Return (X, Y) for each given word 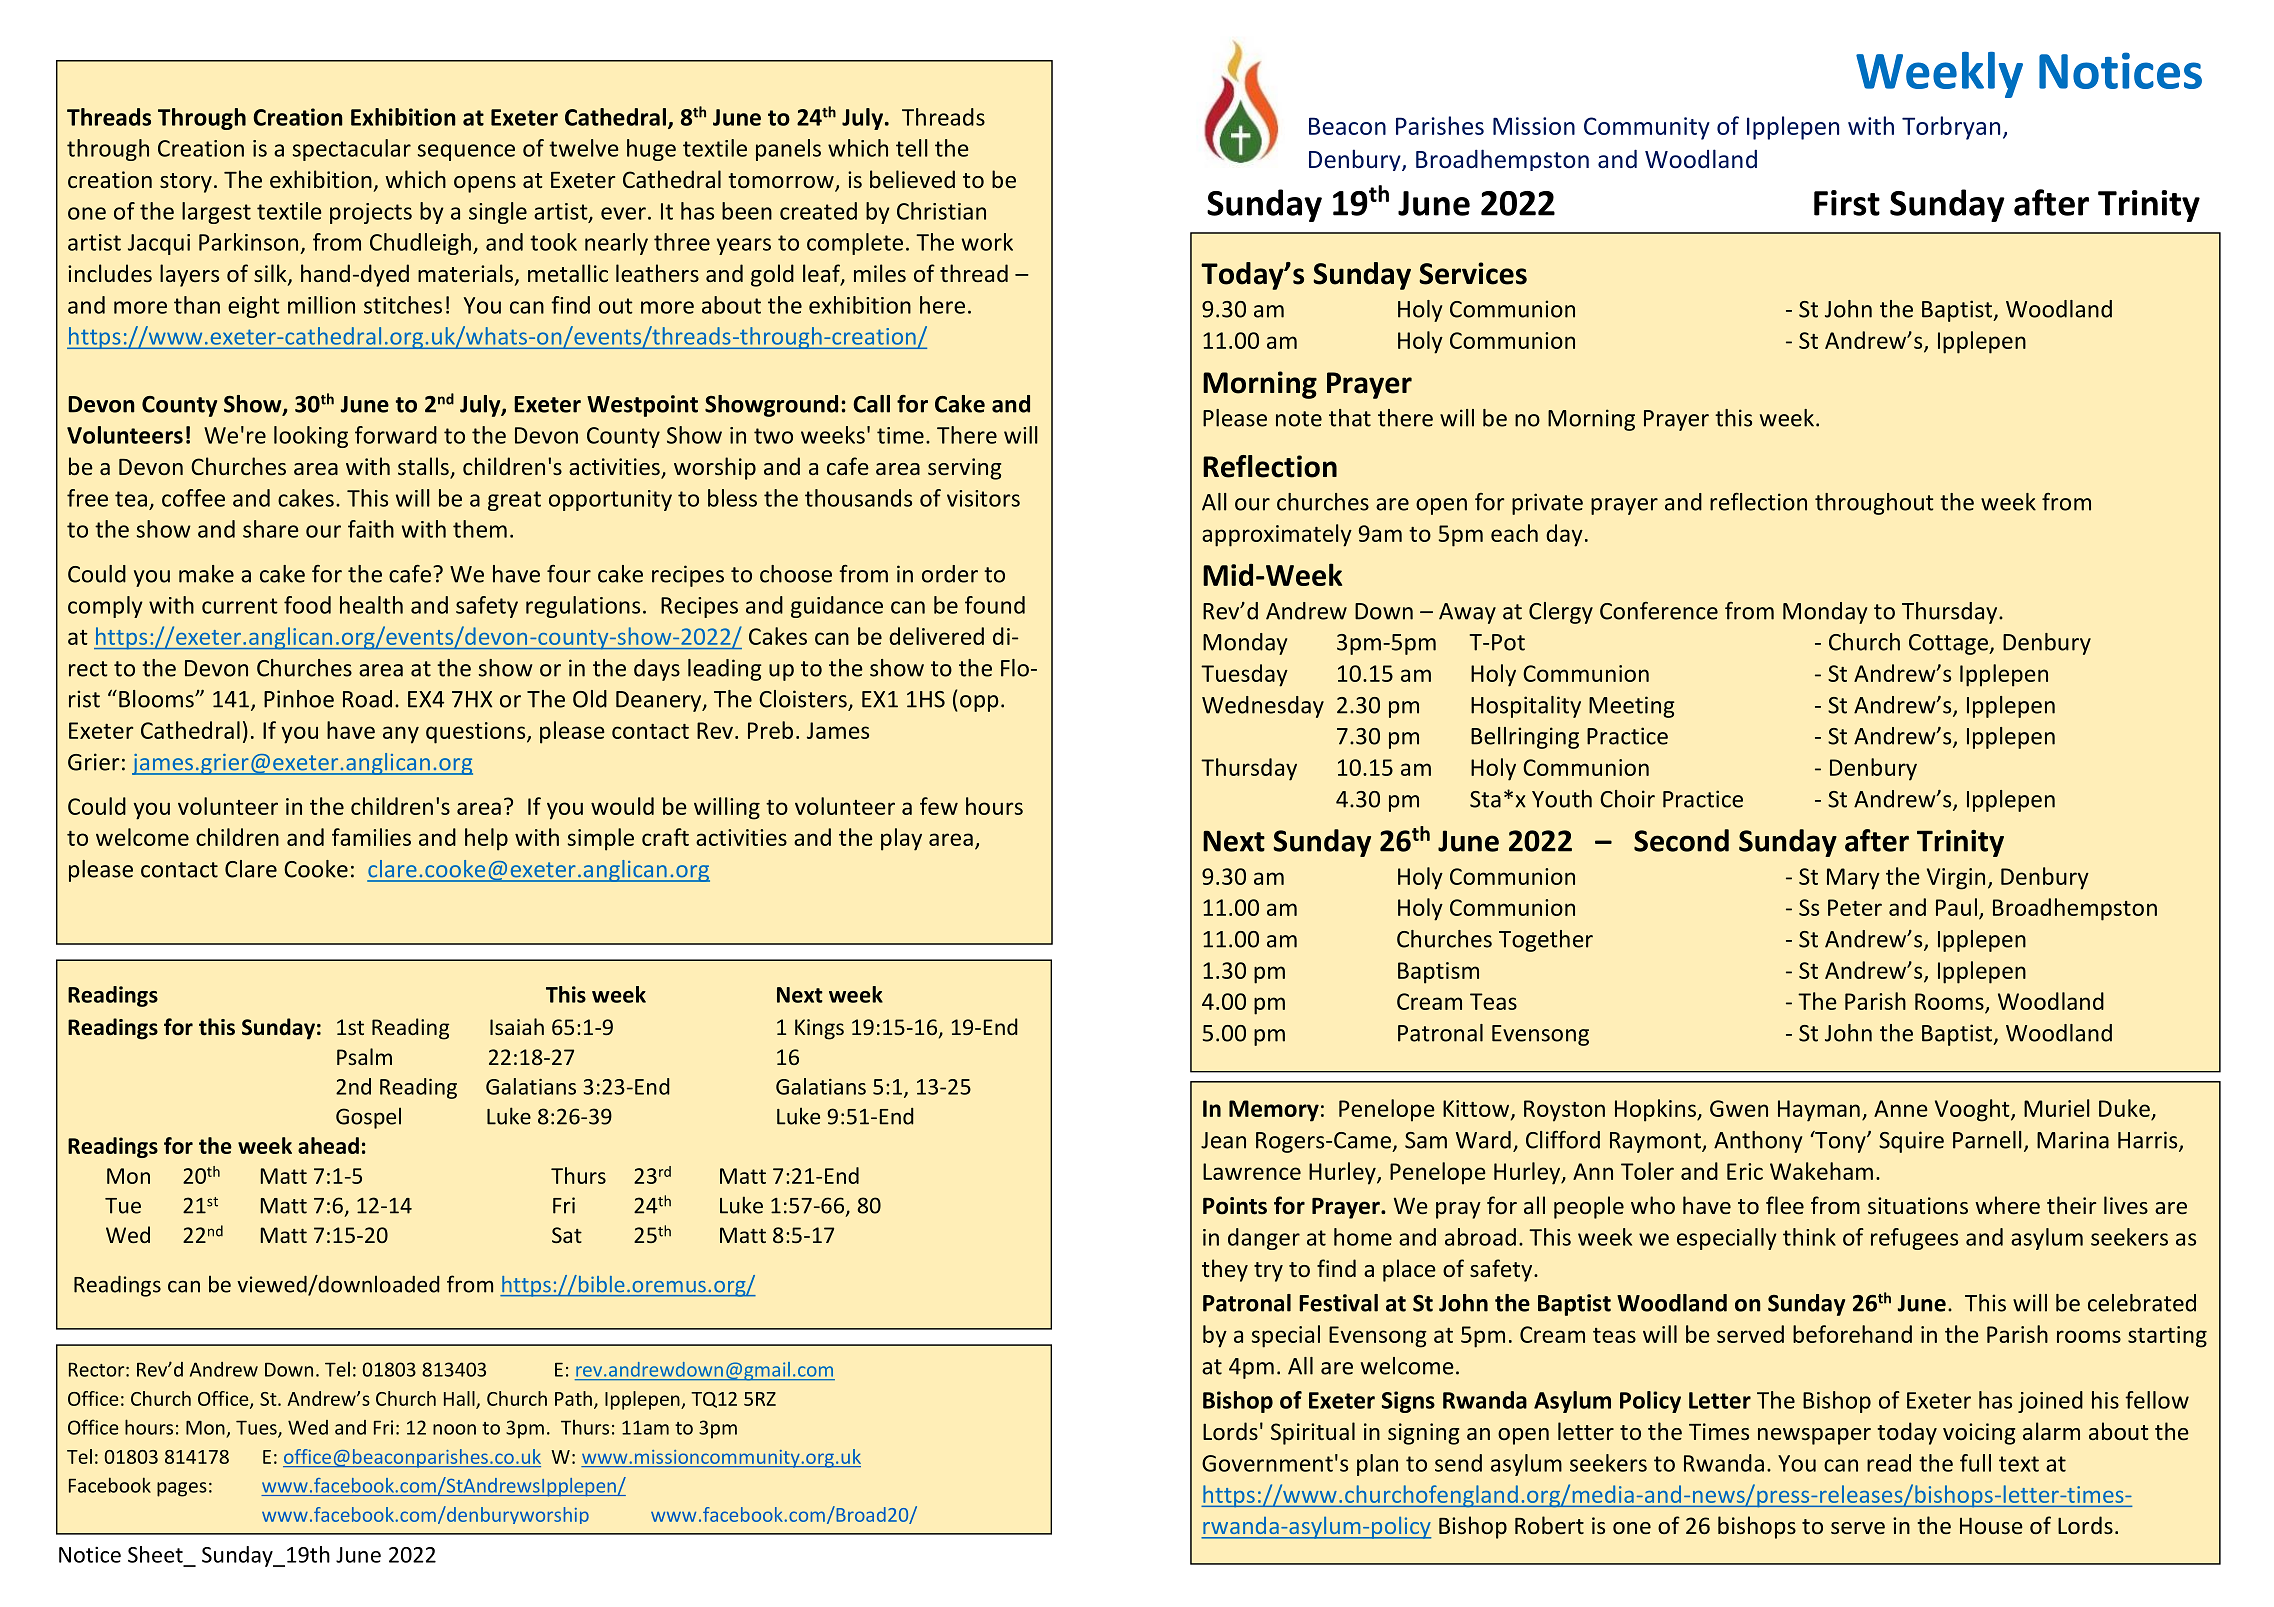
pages (182, 1489)
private (1547, 504)
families (371, 837)
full (1975, 1463)
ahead (328, 1145)
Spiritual (1313, 1433)
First (1847, 203)
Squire (1911, 1142)
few (939, 806)
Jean (1223, 1140)
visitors (983, 498)
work (987, 242)
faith (371, 529)
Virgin (1956, 879)
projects (371, 213)
